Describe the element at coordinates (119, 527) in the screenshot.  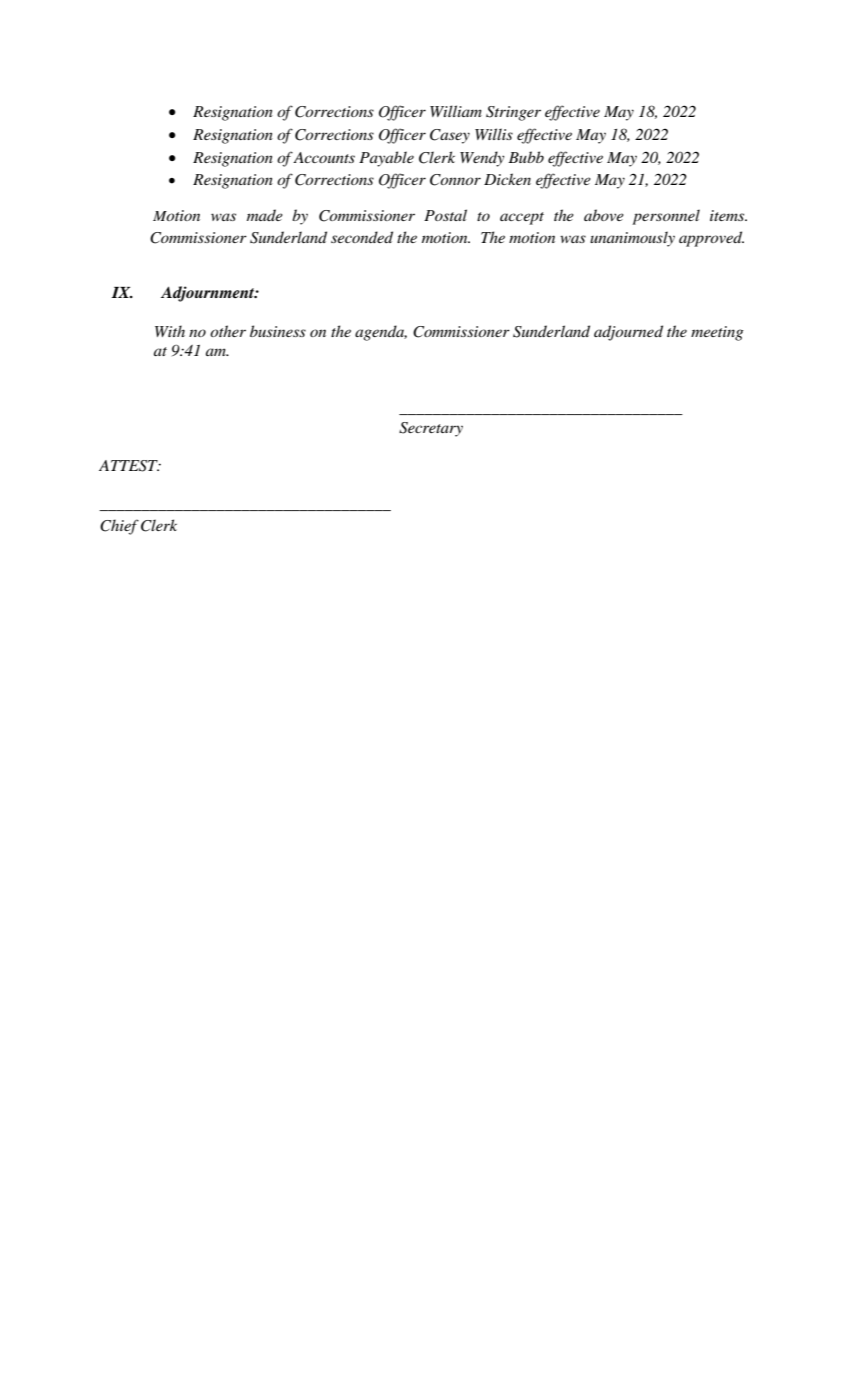
I see `Chief` at that location.
